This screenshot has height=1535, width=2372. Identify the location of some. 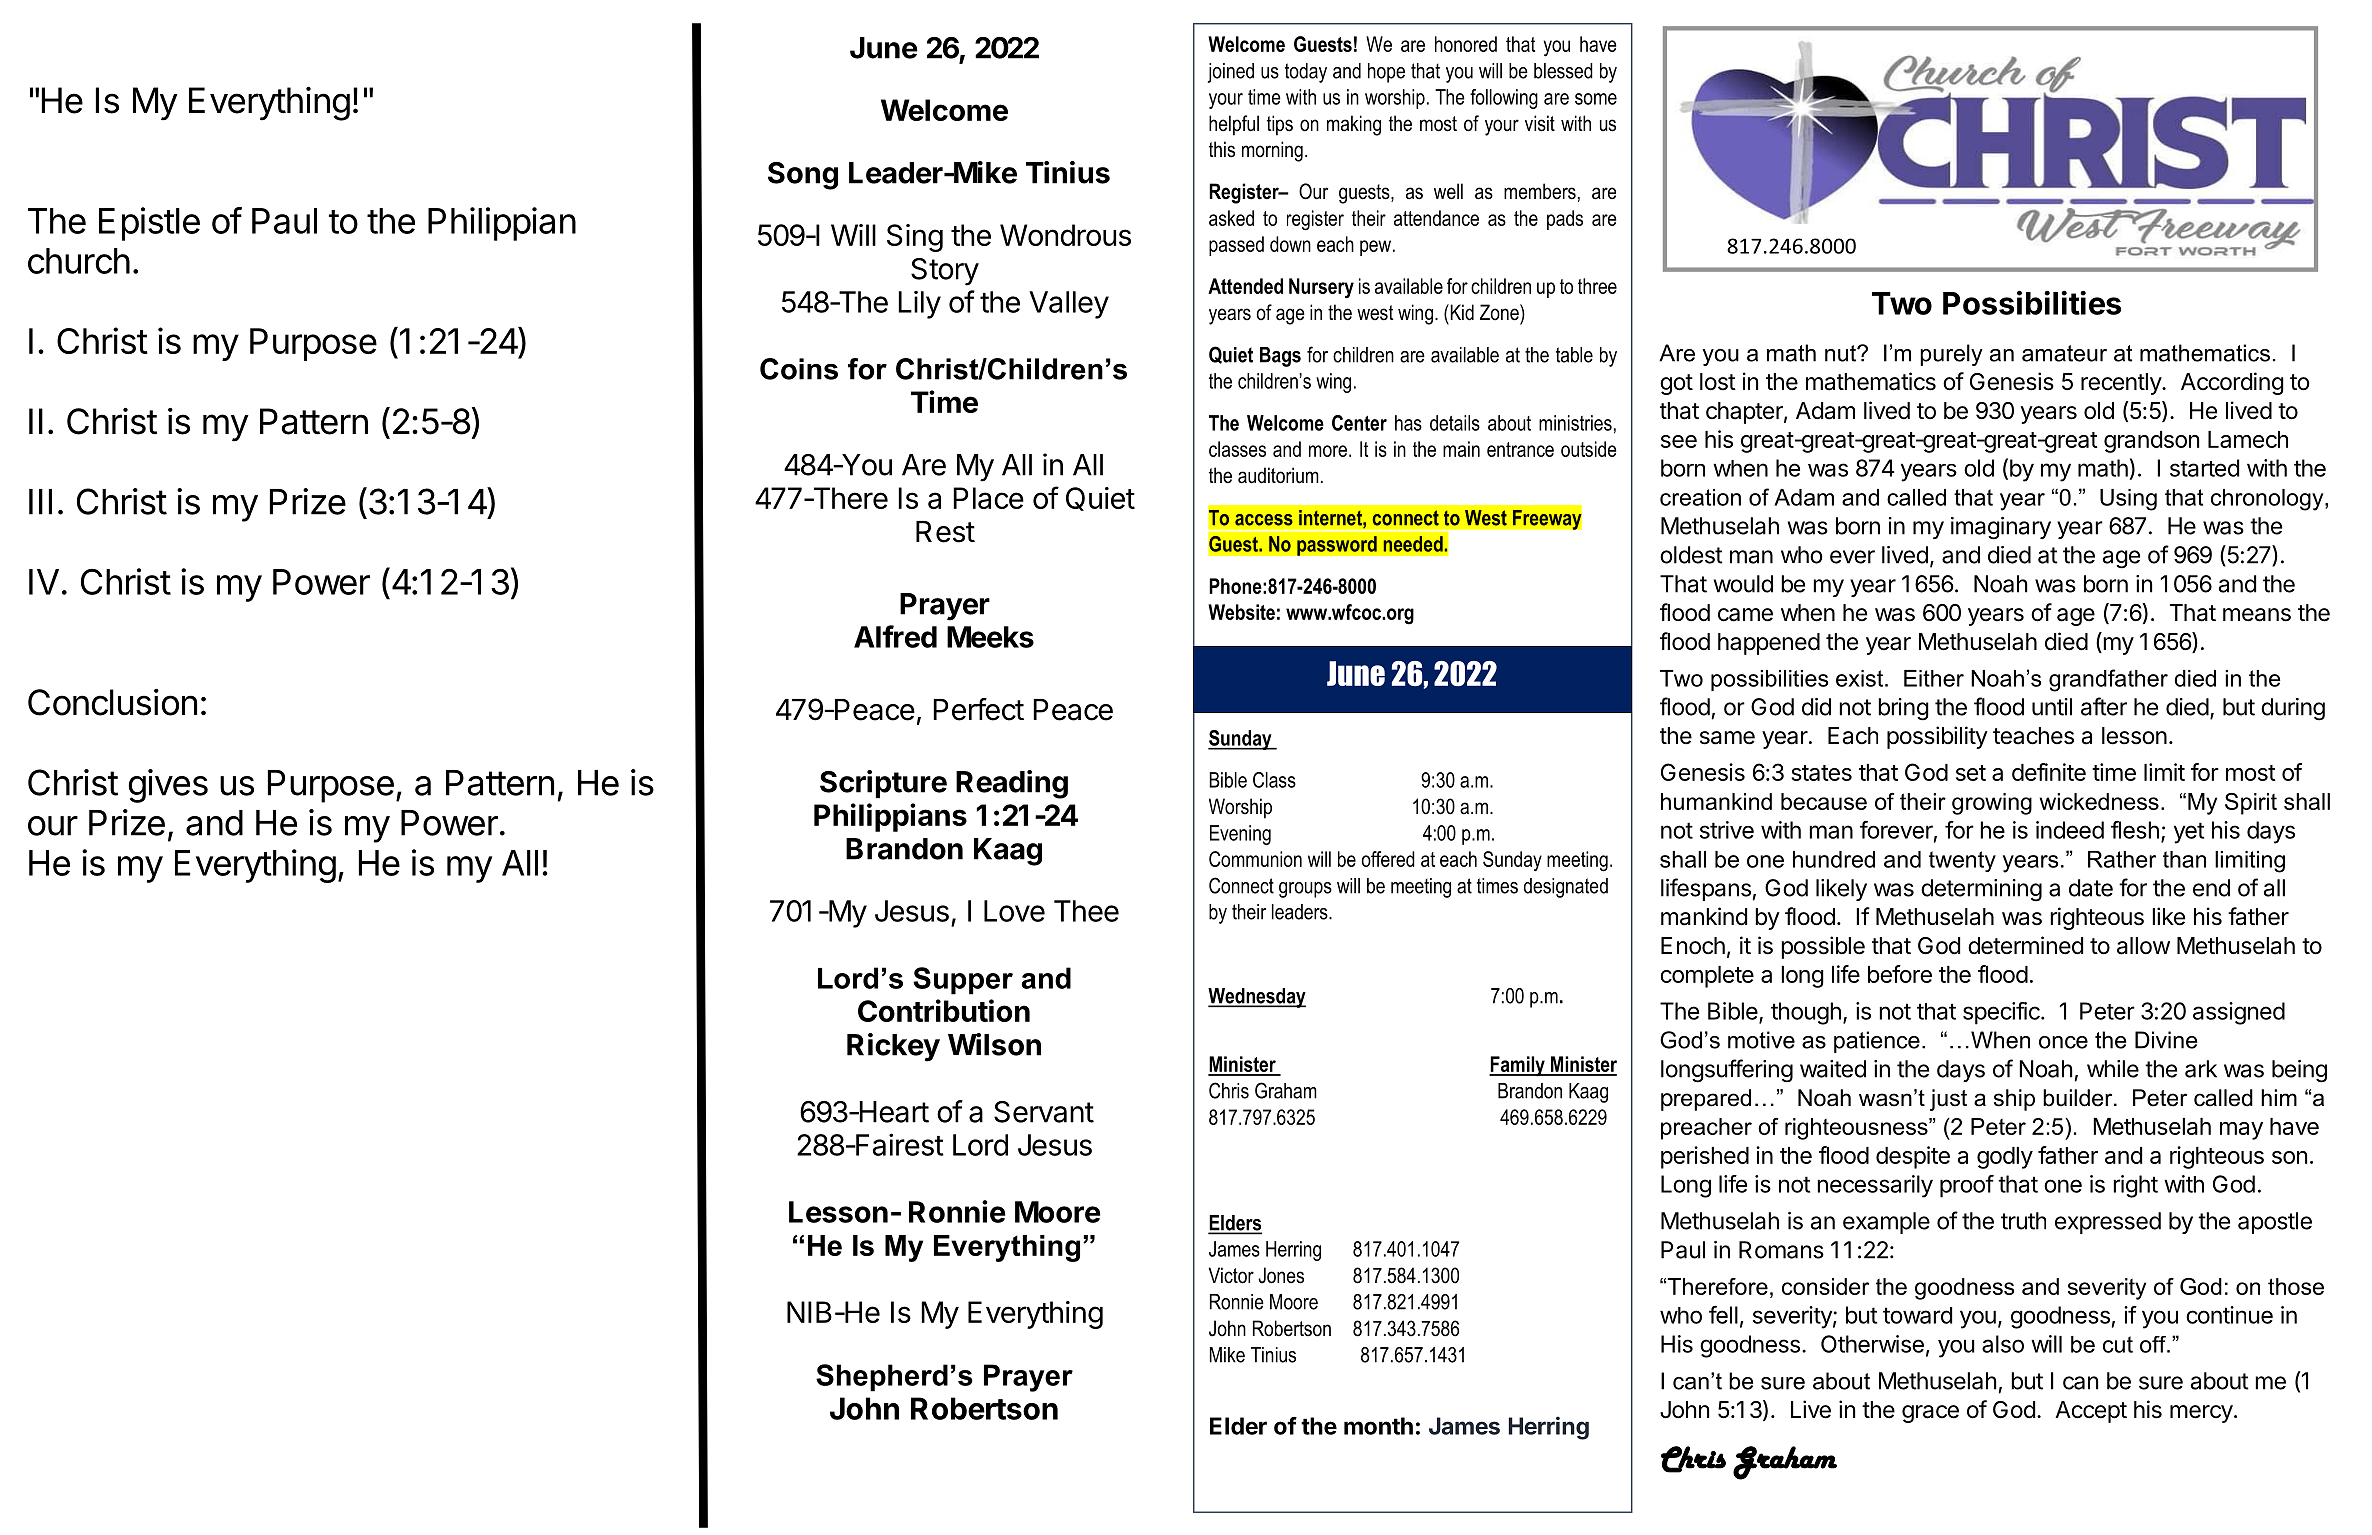
(1596, 99).
